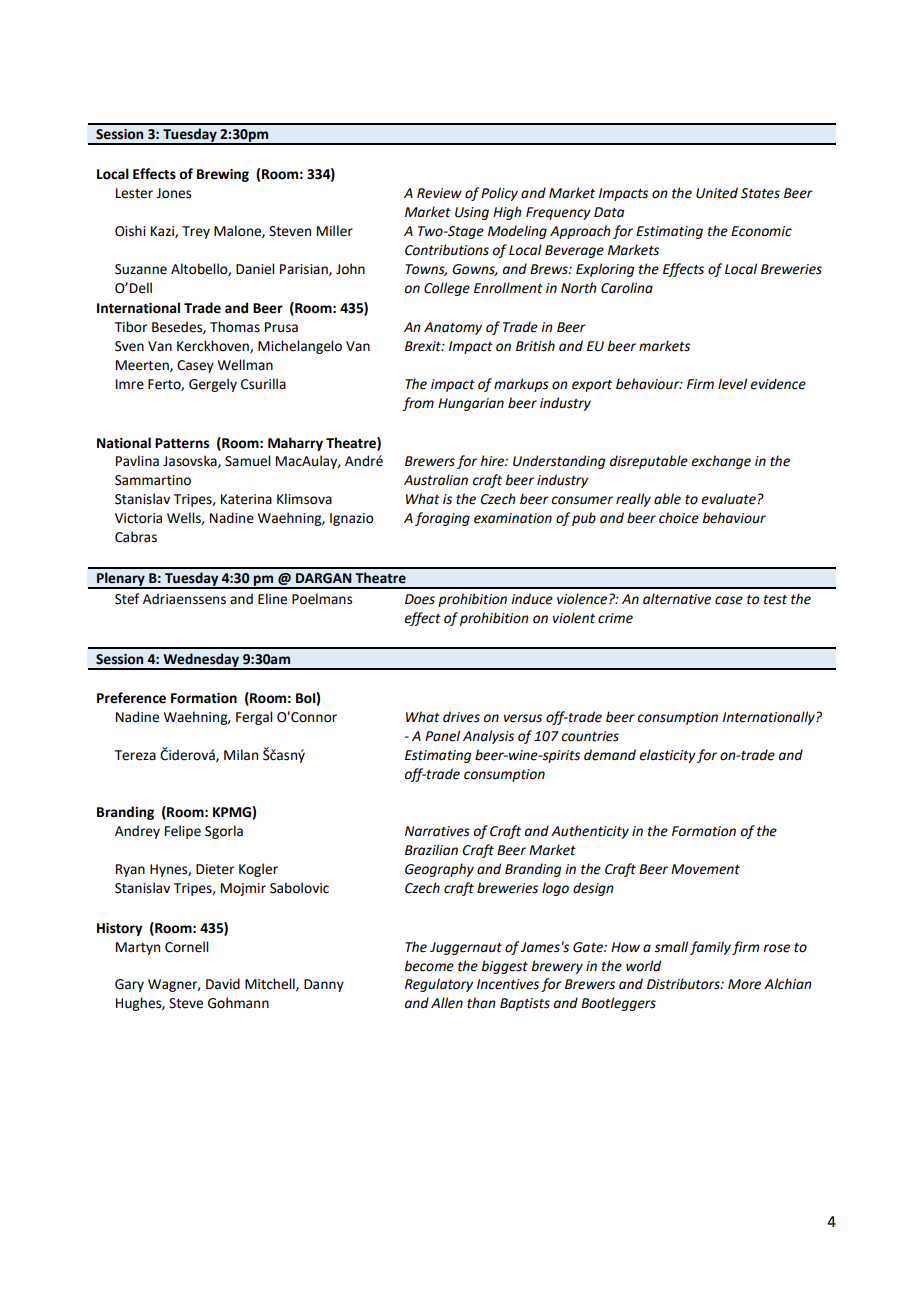 Image resolution: width=924 pixels, height=1308 pixels. Describe the element at coordinates (241, 755) in the page. I see `Milan` at that location.
